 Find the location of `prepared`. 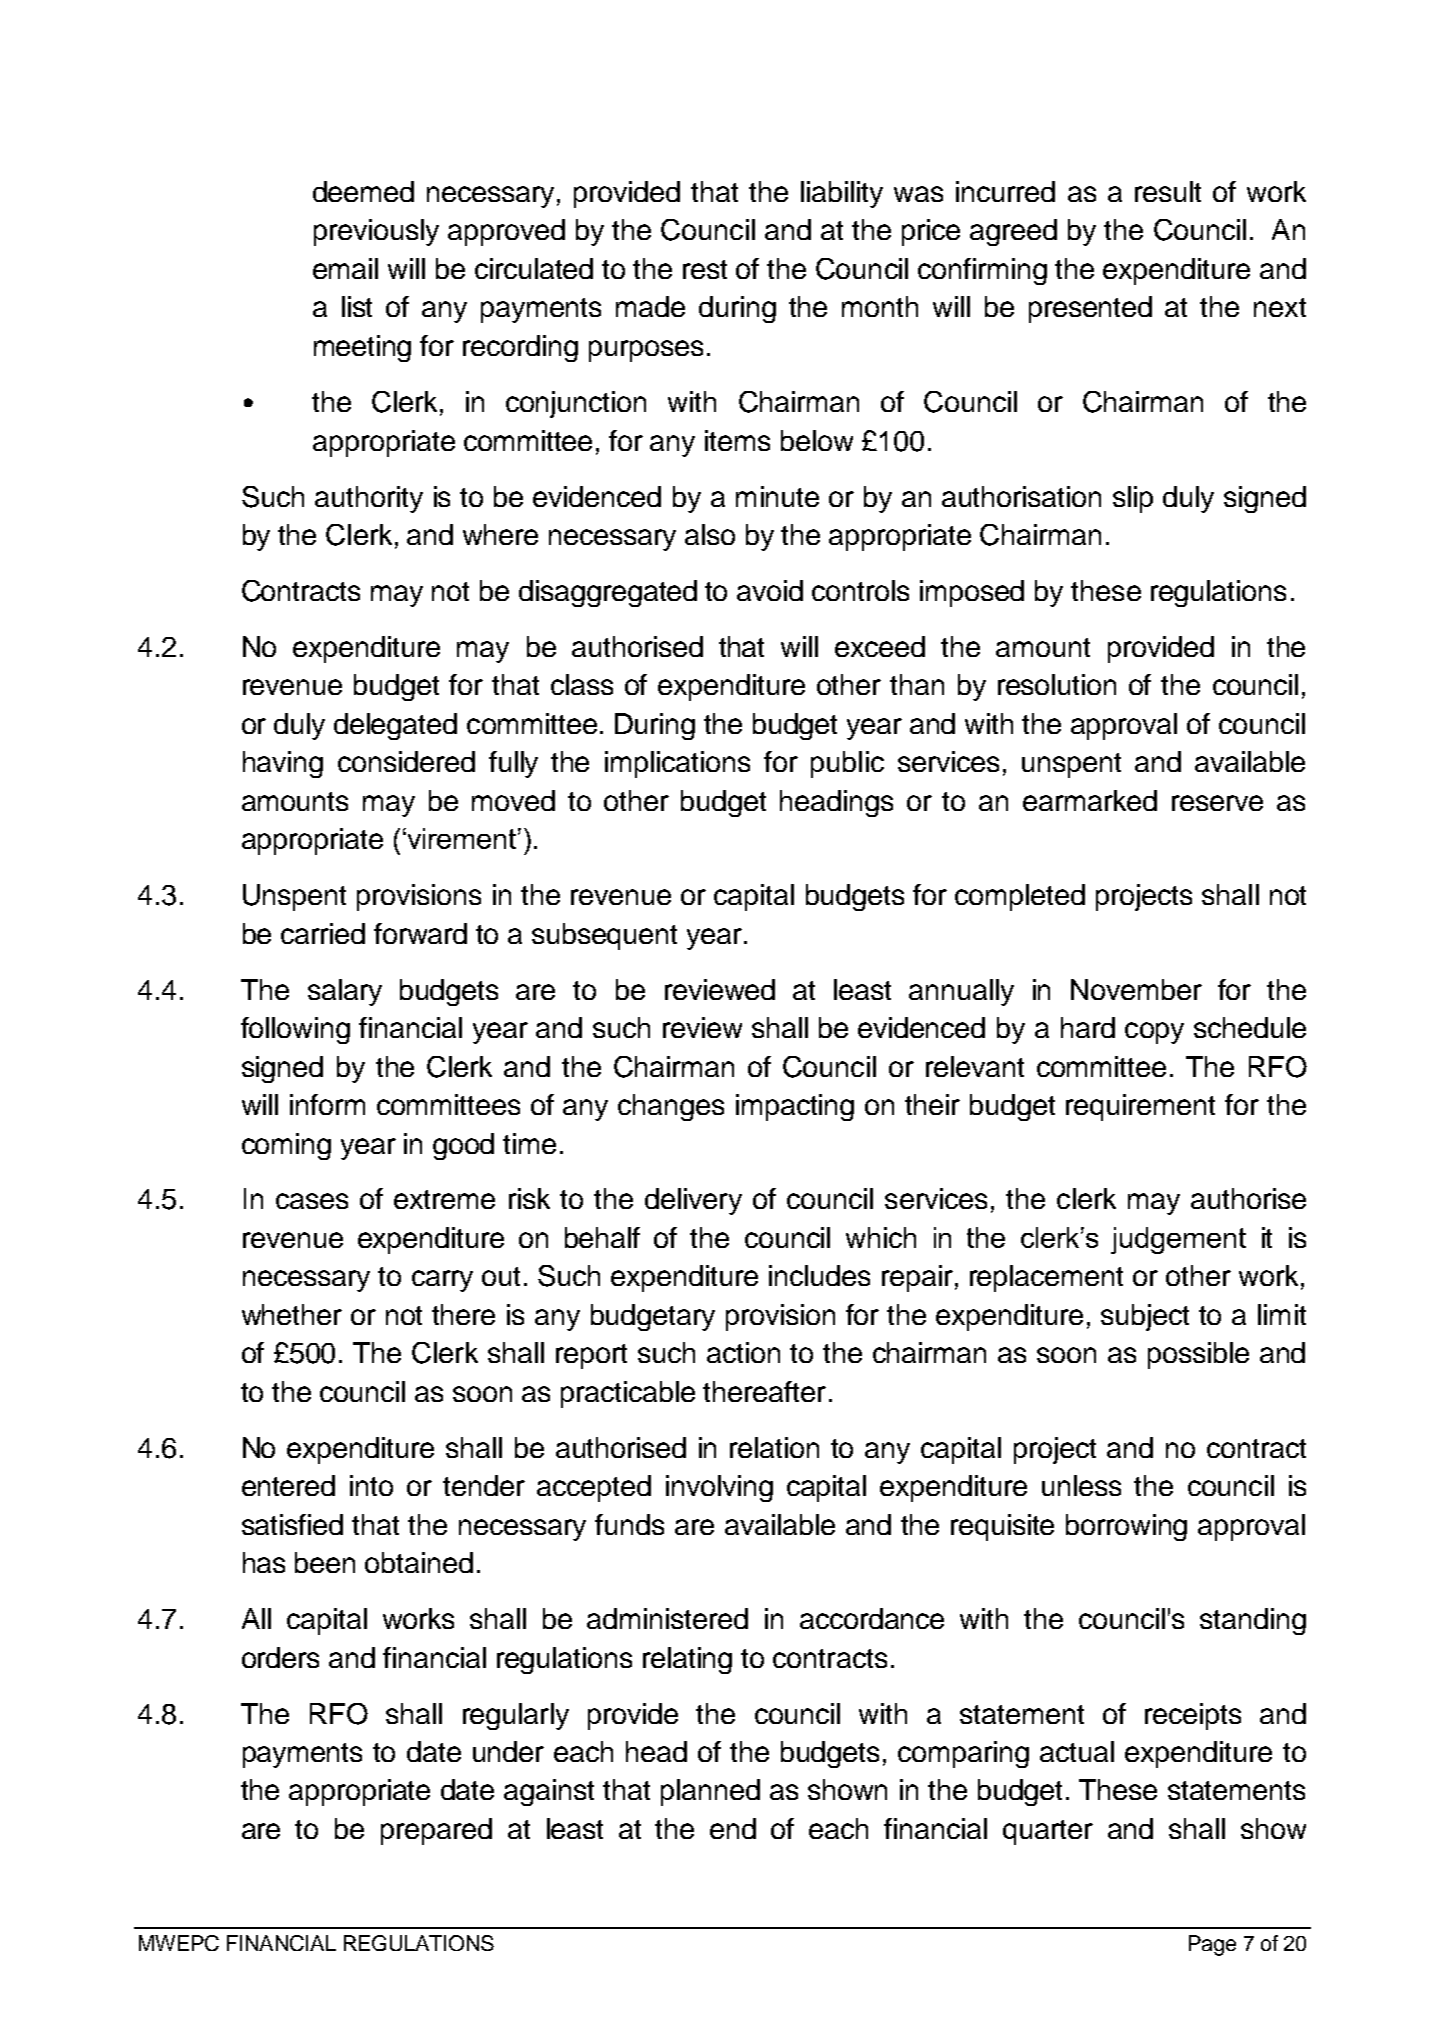

prepared is located at coordinates (436, 1831).
